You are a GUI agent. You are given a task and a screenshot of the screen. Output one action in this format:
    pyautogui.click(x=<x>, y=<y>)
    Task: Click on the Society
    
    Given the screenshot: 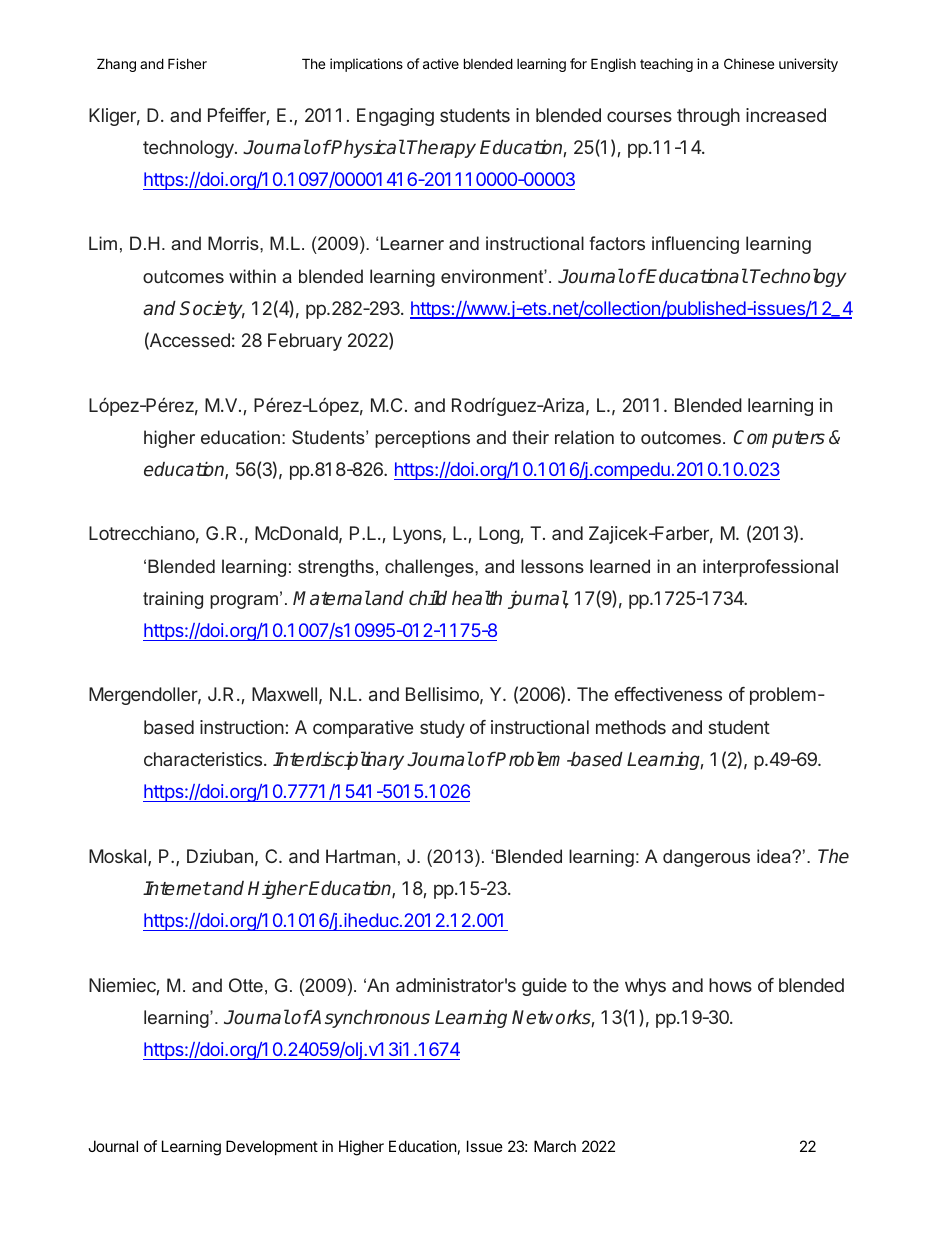 What is the action you would take?
    pyautogui.click(x=212, y=310)
